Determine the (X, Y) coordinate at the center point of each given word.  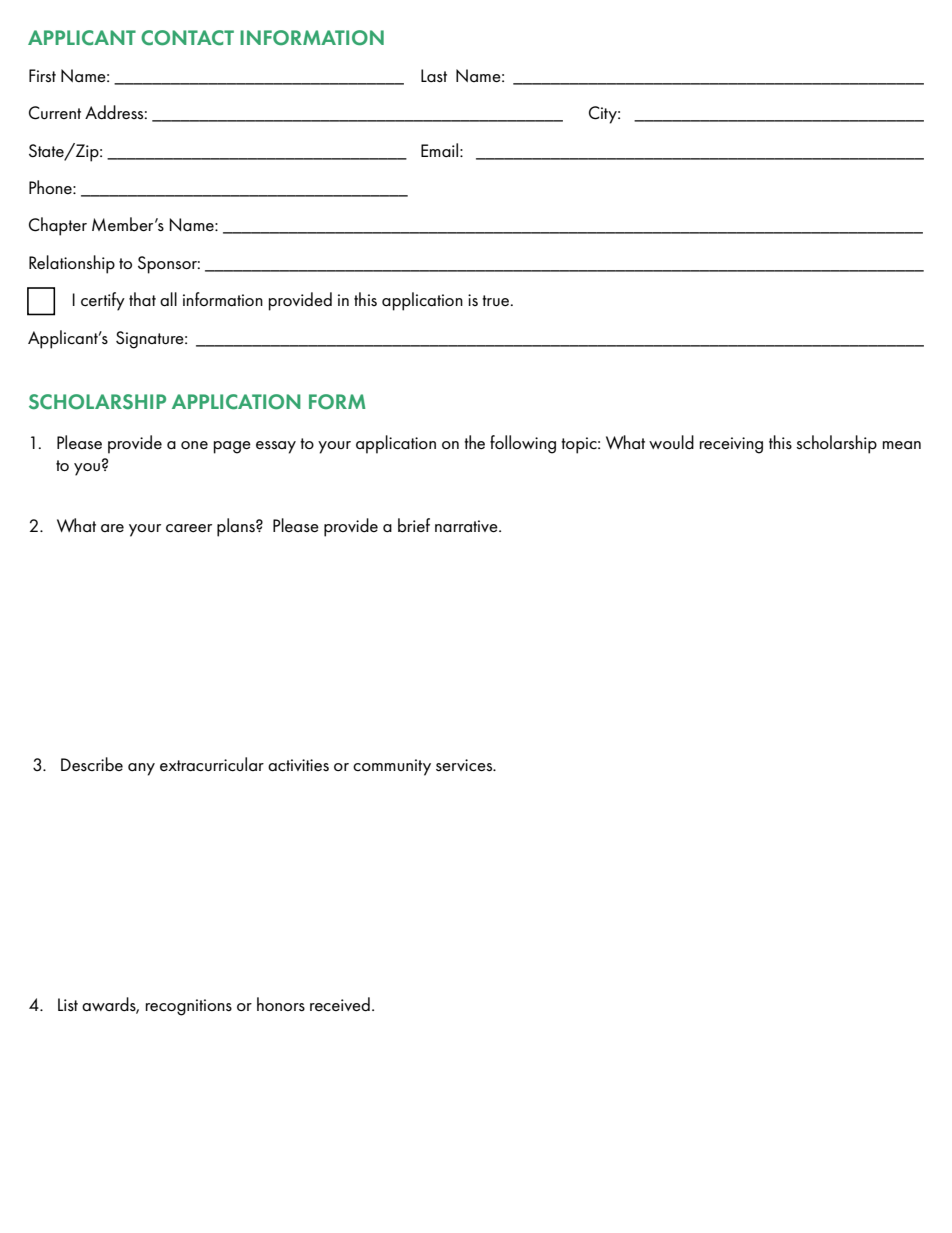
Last (434, 76)
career (189, 528)
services (465, 765)
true (497, 300)
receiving (731, 445)
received (340, 1004)
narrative (467, 526)
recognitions (189, 1007)
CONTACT (187, 38)
